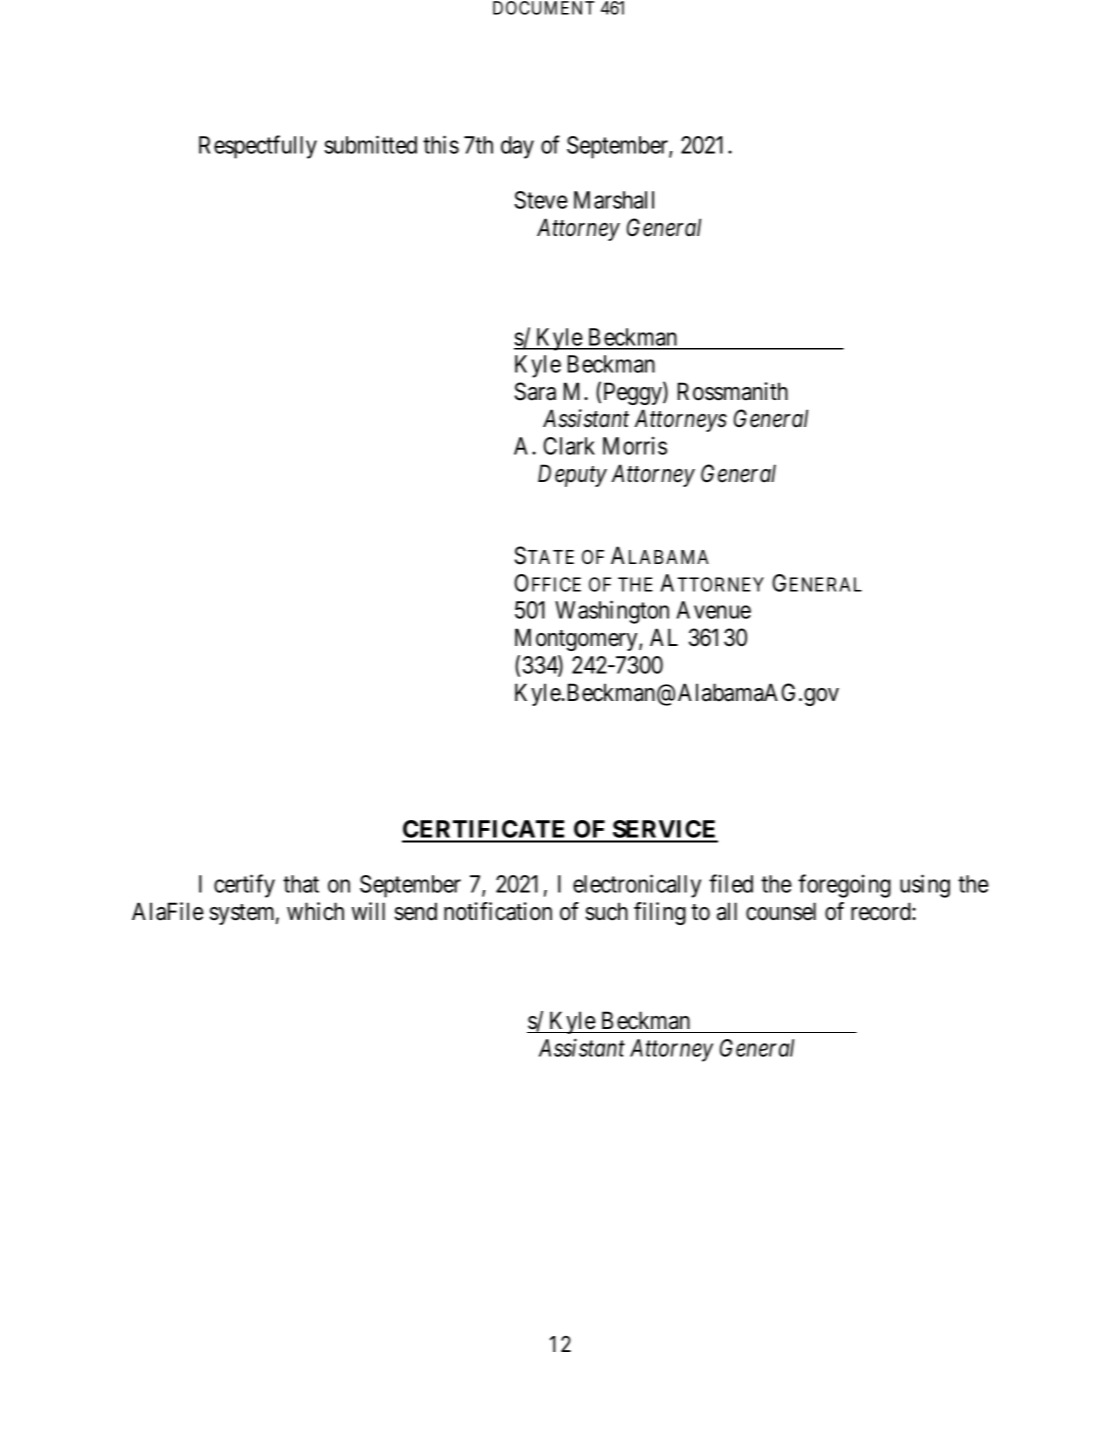  Describe the element at coordinates (635, 446) in the image. I see `Morris` at that location.
